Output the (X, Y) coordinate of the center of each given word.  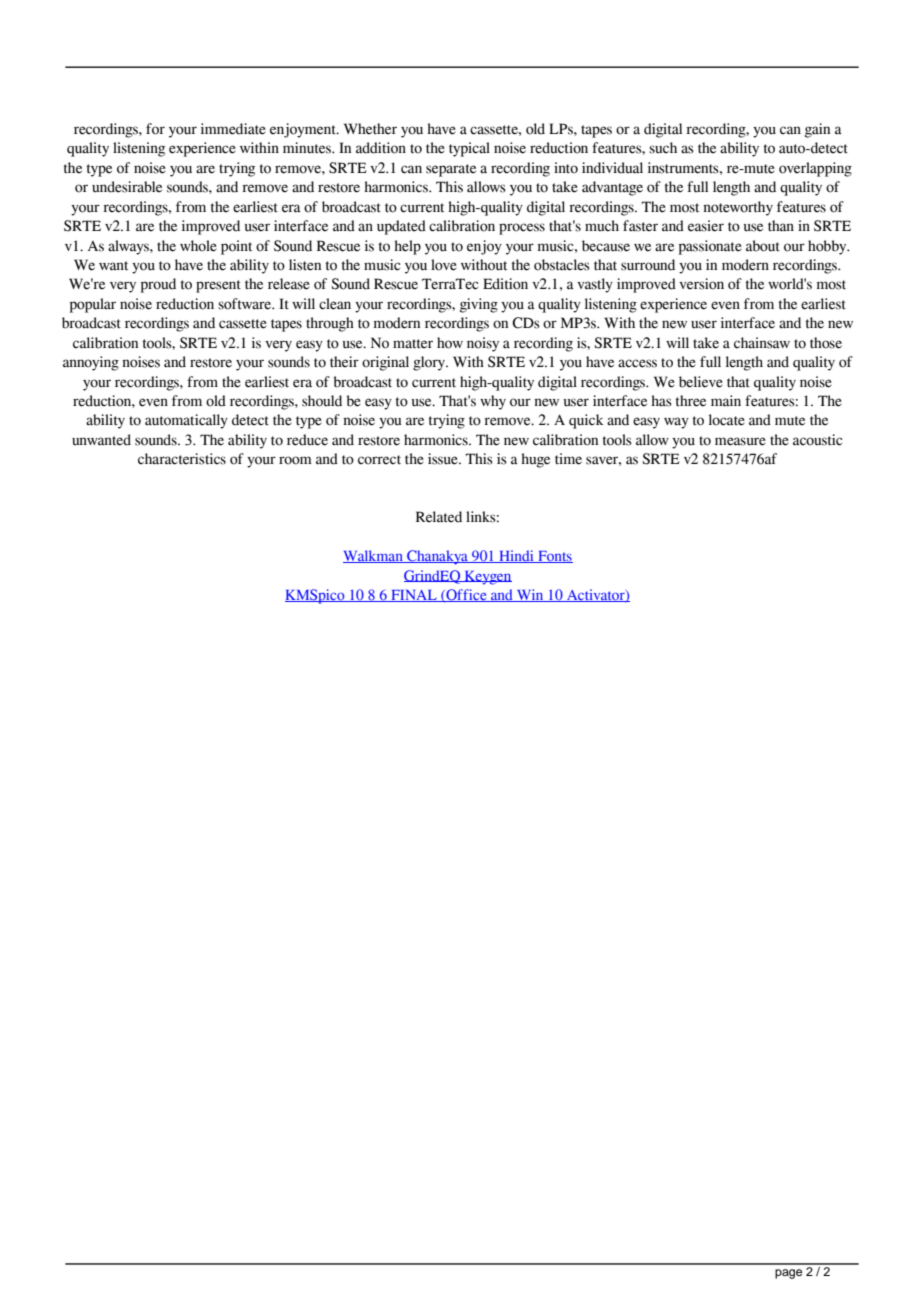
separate (451, 170)
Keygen (487, 578)
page (788, 1274)
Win (530, 595)
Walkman (374, 556)
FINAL (414, 596)
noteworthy (738, 208)
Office (466, 595)
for (155, 129)
